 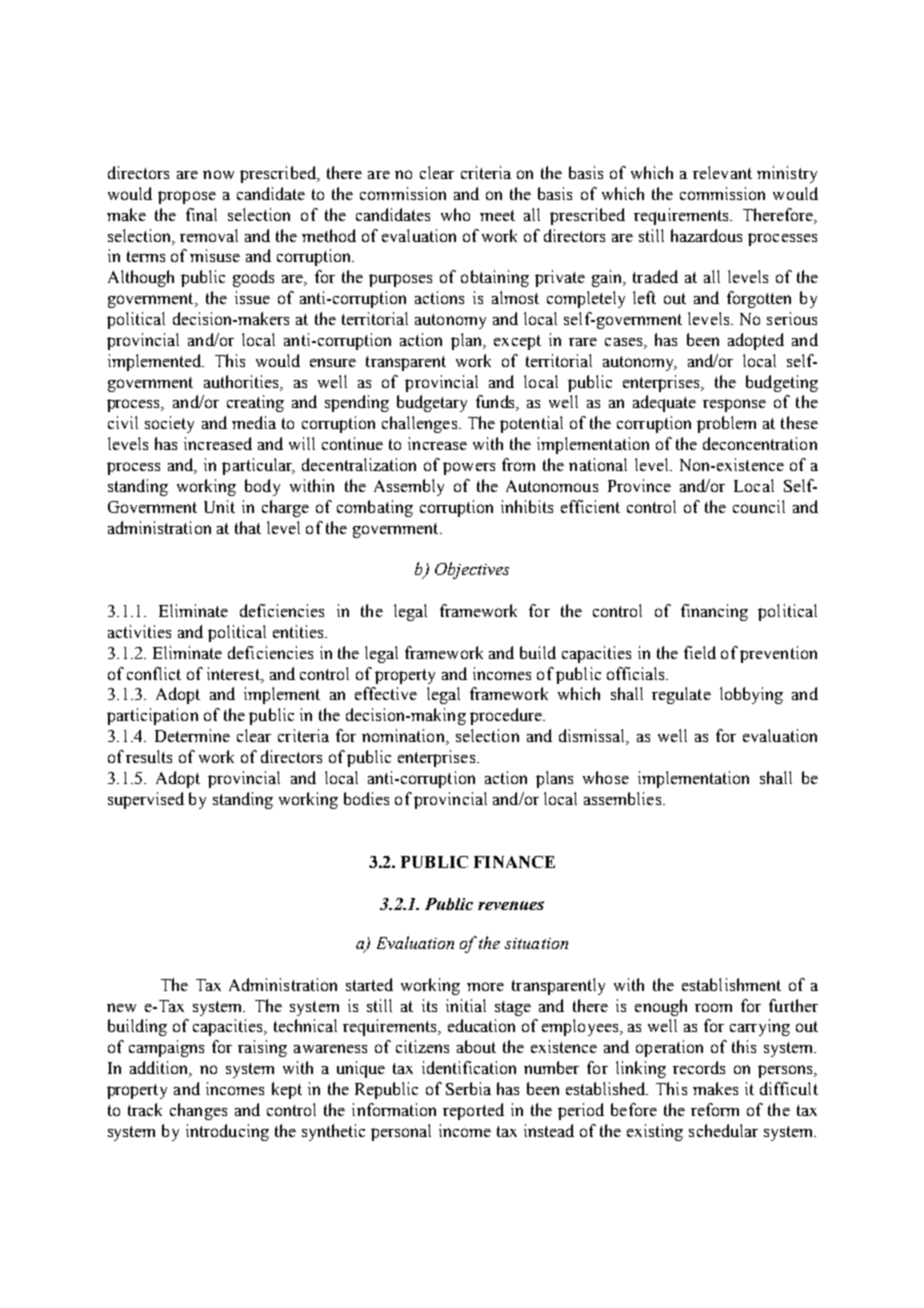 I want to click on Objectives, so click(x=472, y=570).
